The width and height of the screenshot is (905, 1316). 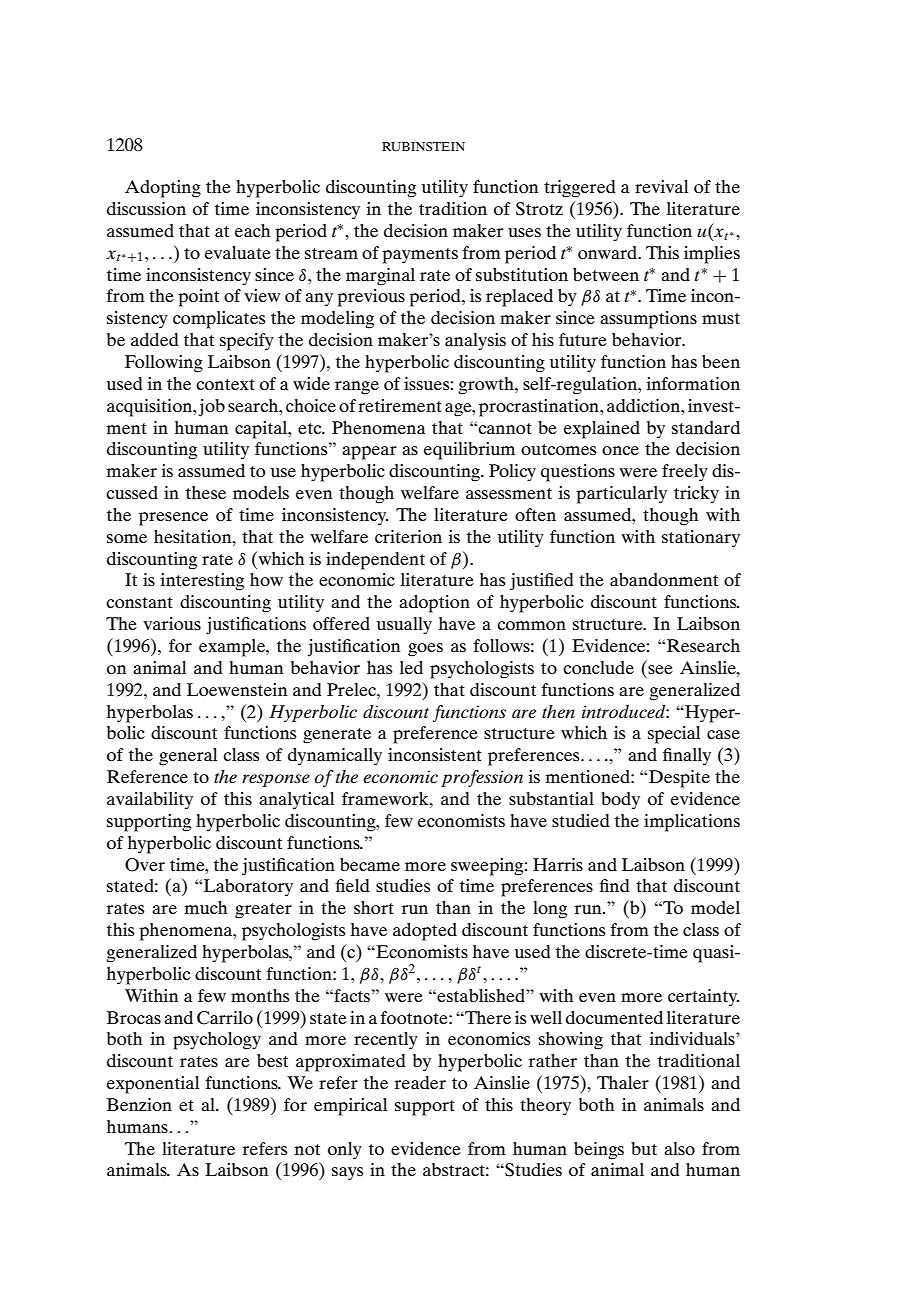 I want to click on various, so click(x=172, y=623).
